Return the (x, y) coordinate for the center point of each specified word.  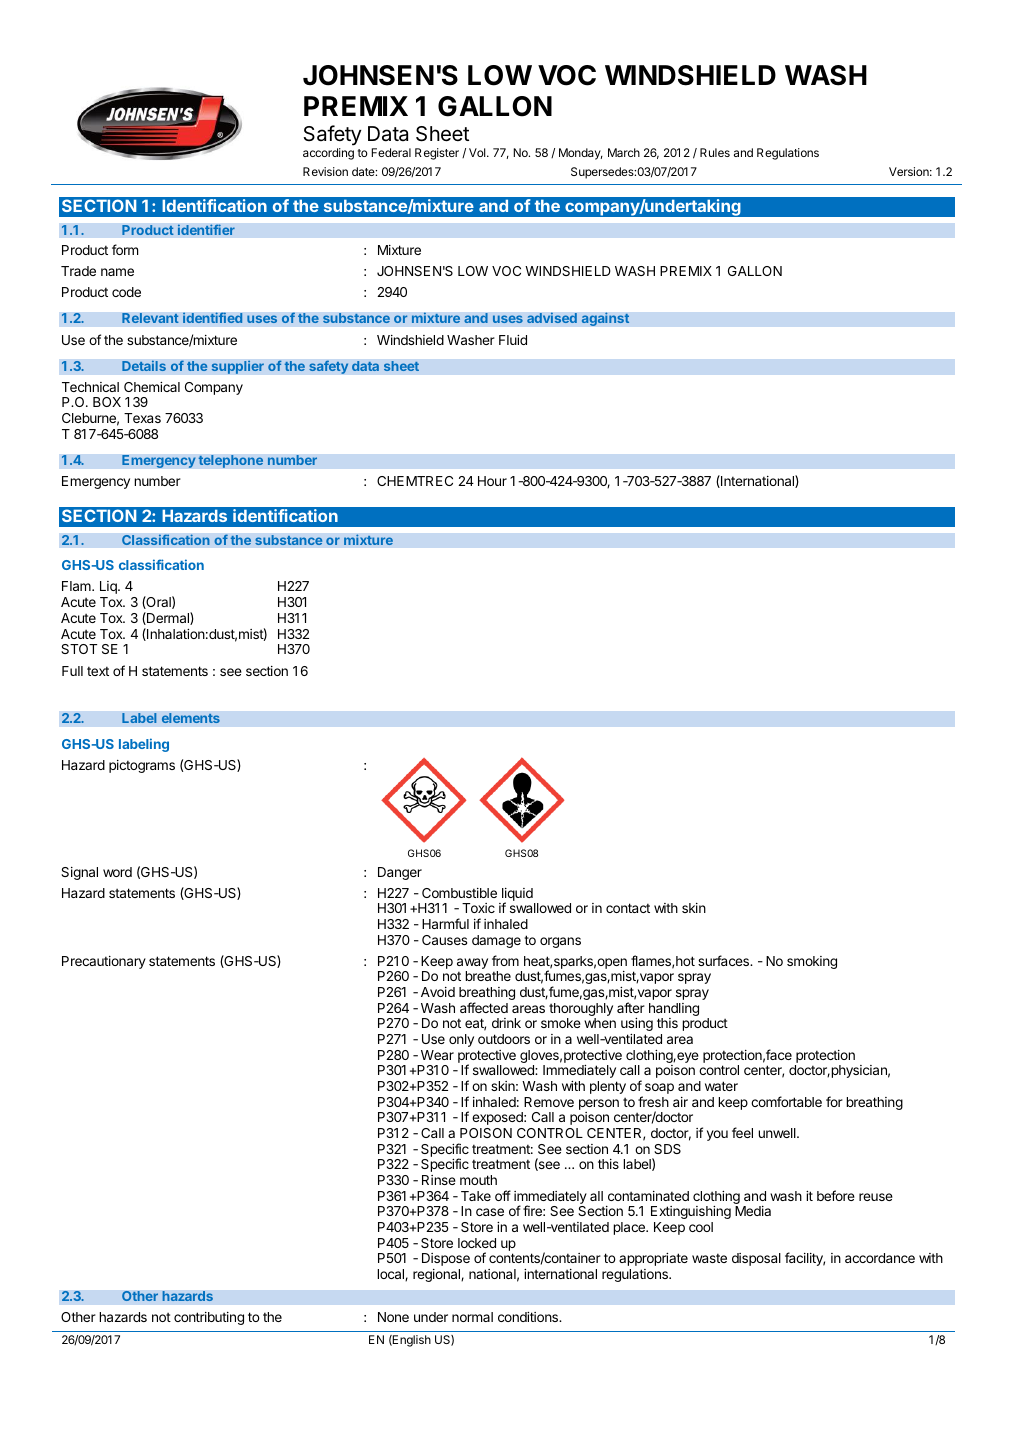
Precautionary (104, 962)
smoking (812, 962)
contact (628, 908)
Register (437, 154)
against (605, 319)
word (117, 872)
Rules (715, 152)
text (98, 671)
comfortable (786, 1101)
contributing (209, 1318)
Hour (492, 481)
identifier (206, 230)
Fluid (513, 340)
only (461, 1040)
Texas (142, 418)
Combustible (459, 893)
